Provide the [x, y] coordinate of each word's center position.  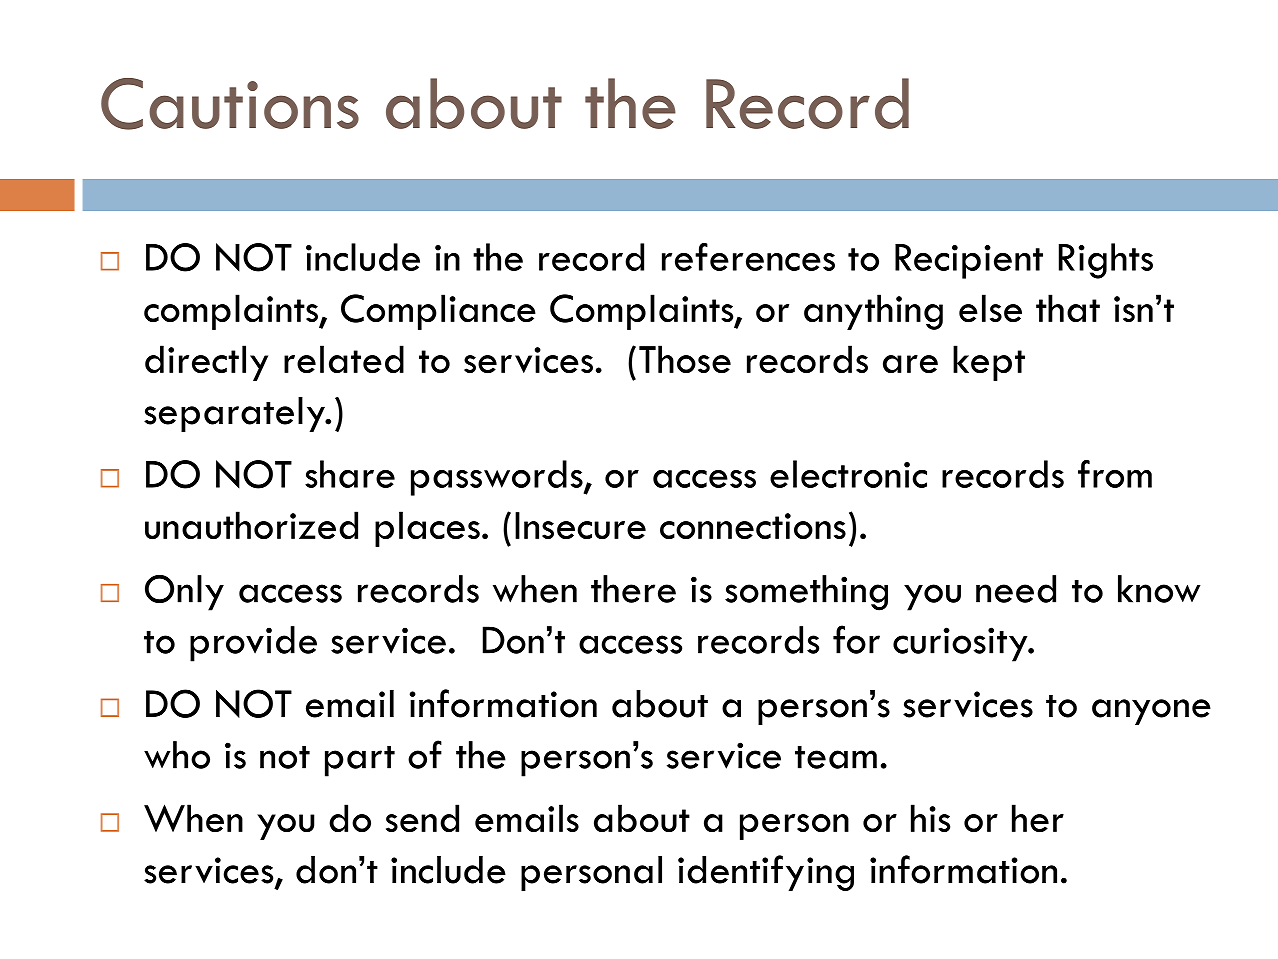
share [350, 474]
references [748, 257]
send [422, 818]
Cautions [230, 104]
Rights [1106, 261]
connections [753, 526]
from [1115, 474]
